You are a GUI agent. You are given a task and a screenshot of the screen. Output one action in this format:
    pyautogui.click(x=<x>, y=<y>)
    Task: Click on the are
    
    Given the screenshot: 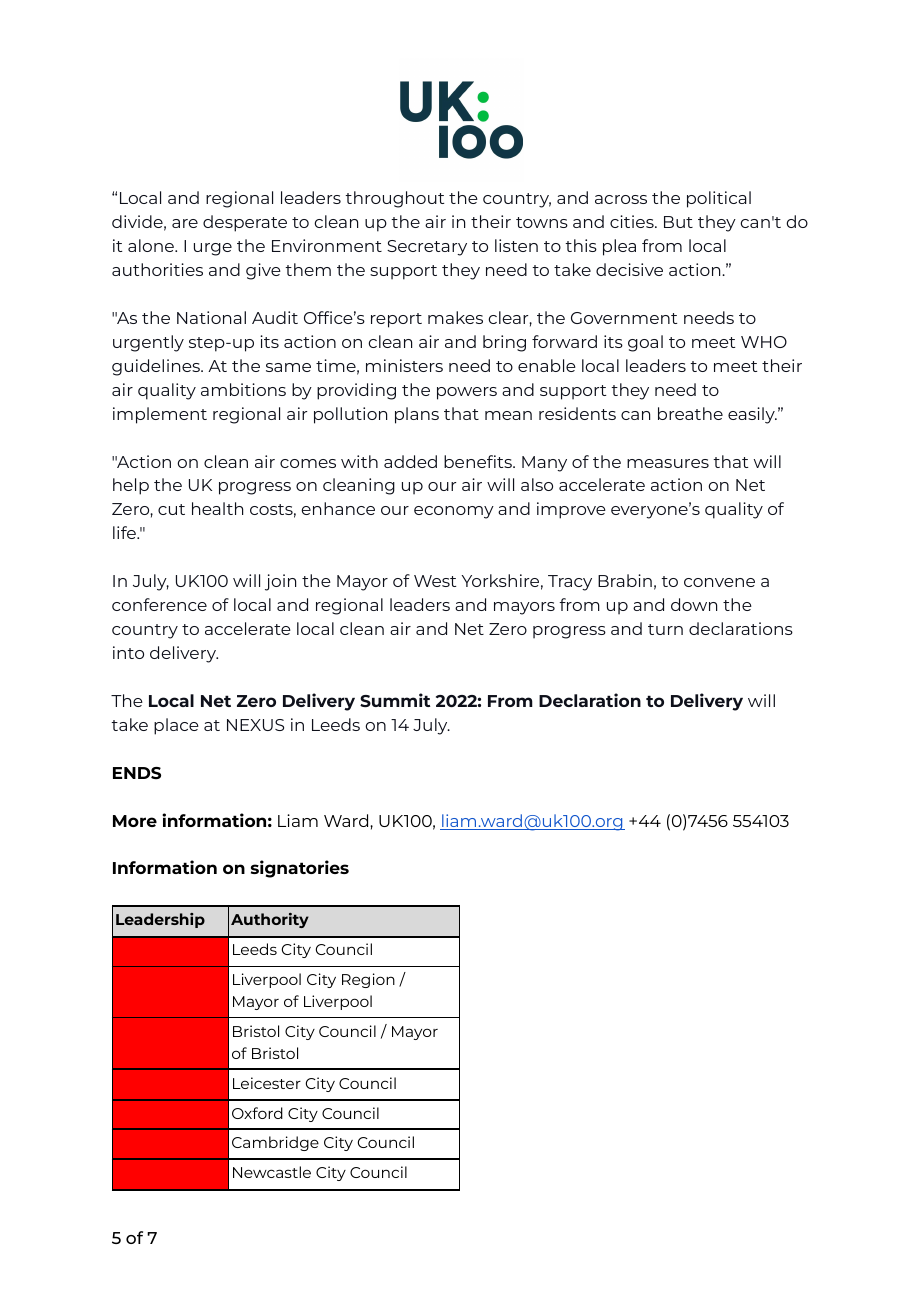 What is the action you would take?
    pyautogui.click(x=185, y=223)
